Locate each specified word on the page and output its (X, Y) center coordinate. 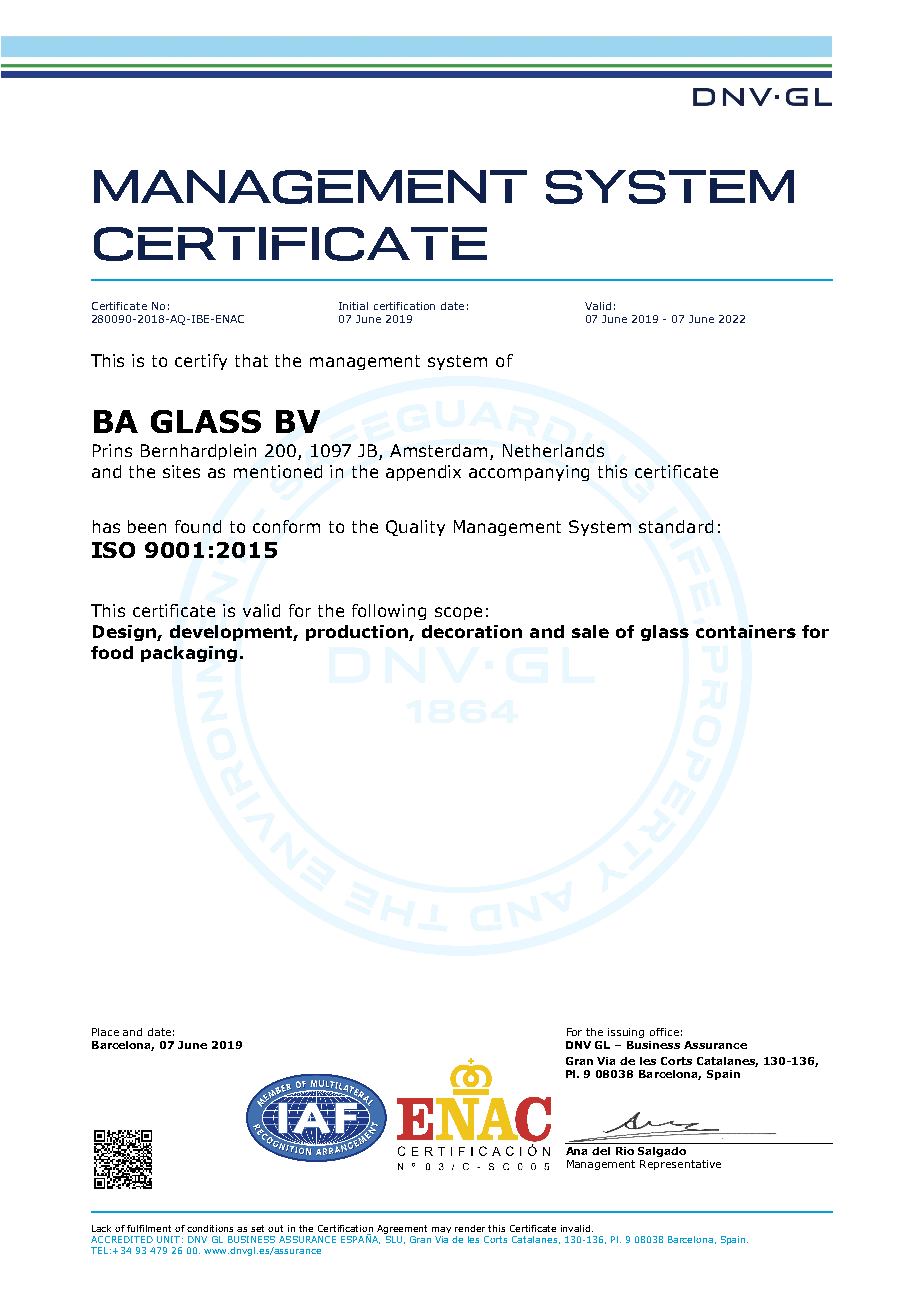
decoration (472, 631)
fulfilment (149, 1228)
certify (201, 362)
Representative (680, 1165)
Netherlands (553, 450)
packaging (189, 654)
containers (746, 631)
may (441, 1230)
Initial (353, 306)
